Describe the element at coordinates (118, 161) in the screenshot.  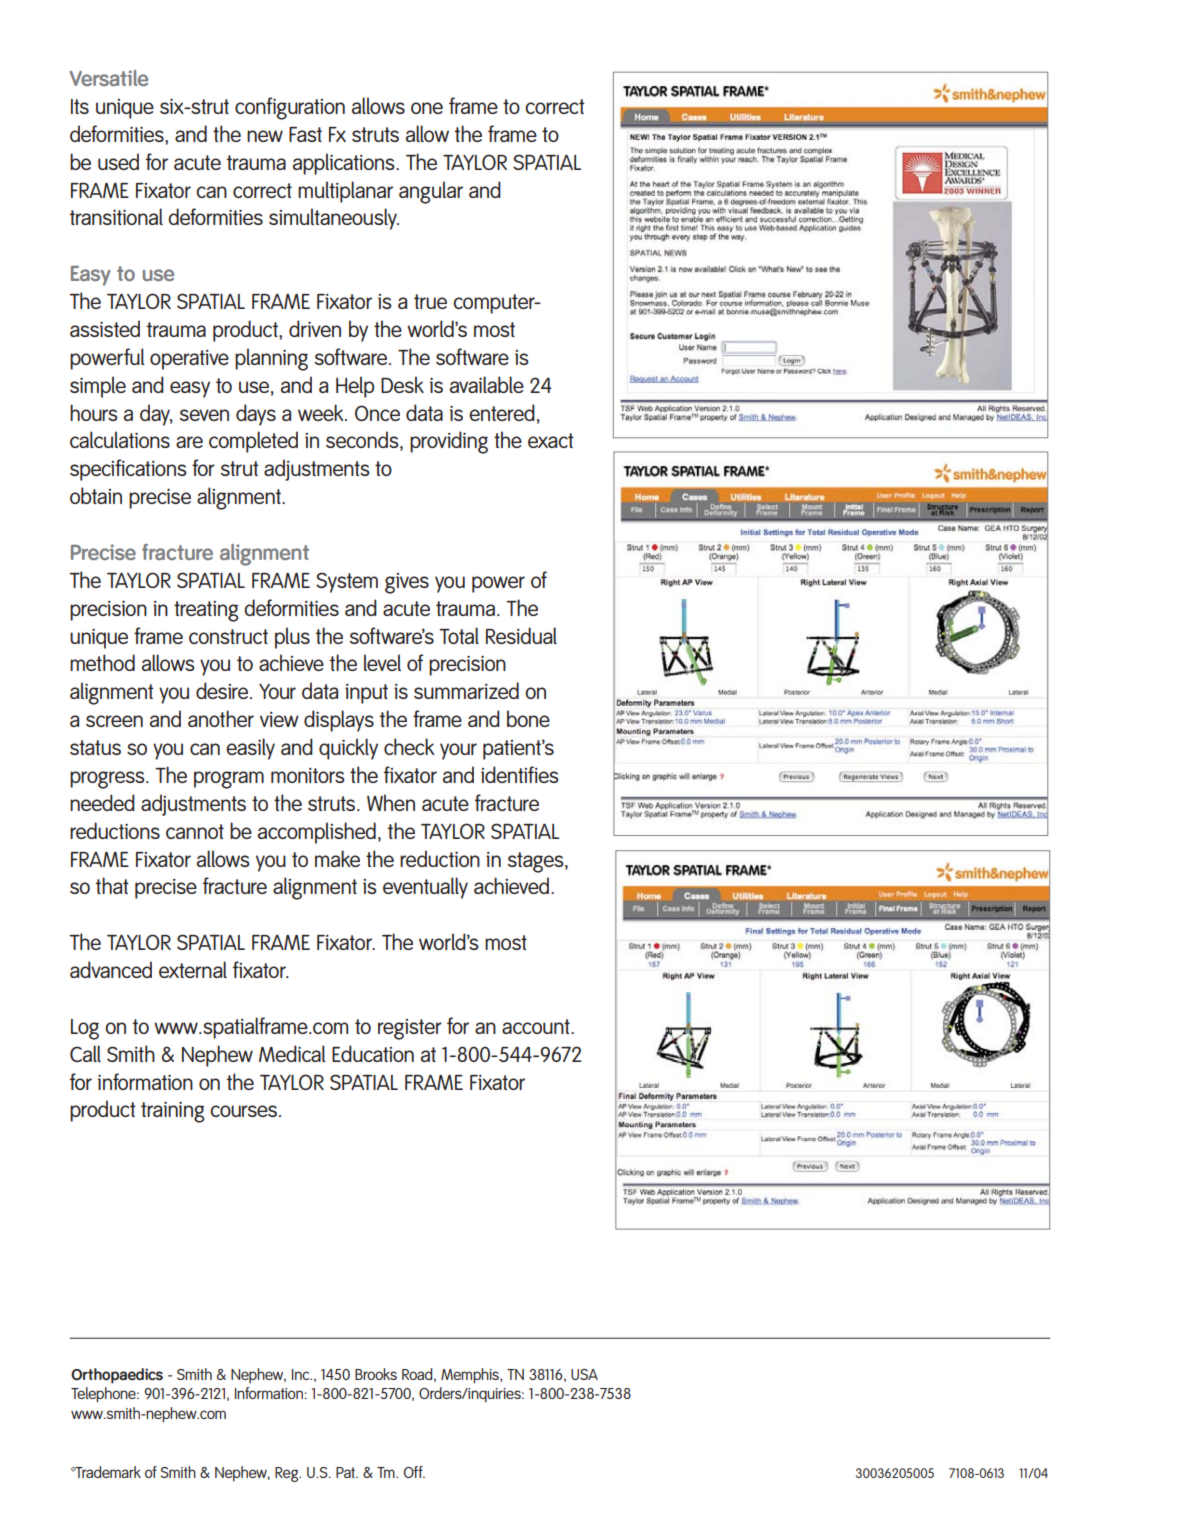
I see `used` at that location.
